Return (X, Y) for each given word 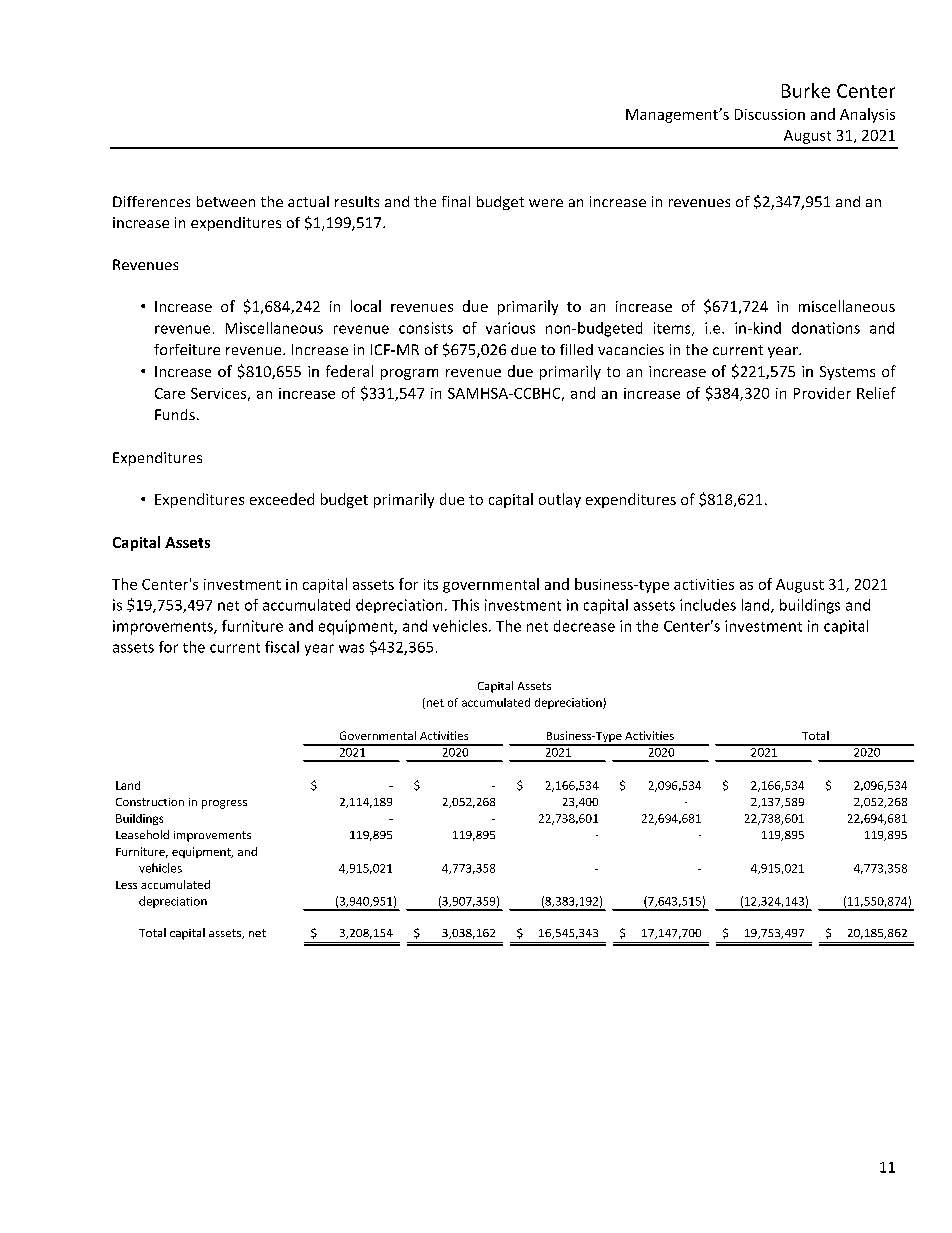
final (456, 201)
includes (708, 605)
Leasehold (142, 834)
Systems (847, 373)
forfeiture (187, 349)
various (510, 328)
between (226, 201)
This (465, 605)
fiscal (282, 647)
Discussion (770, 114)
